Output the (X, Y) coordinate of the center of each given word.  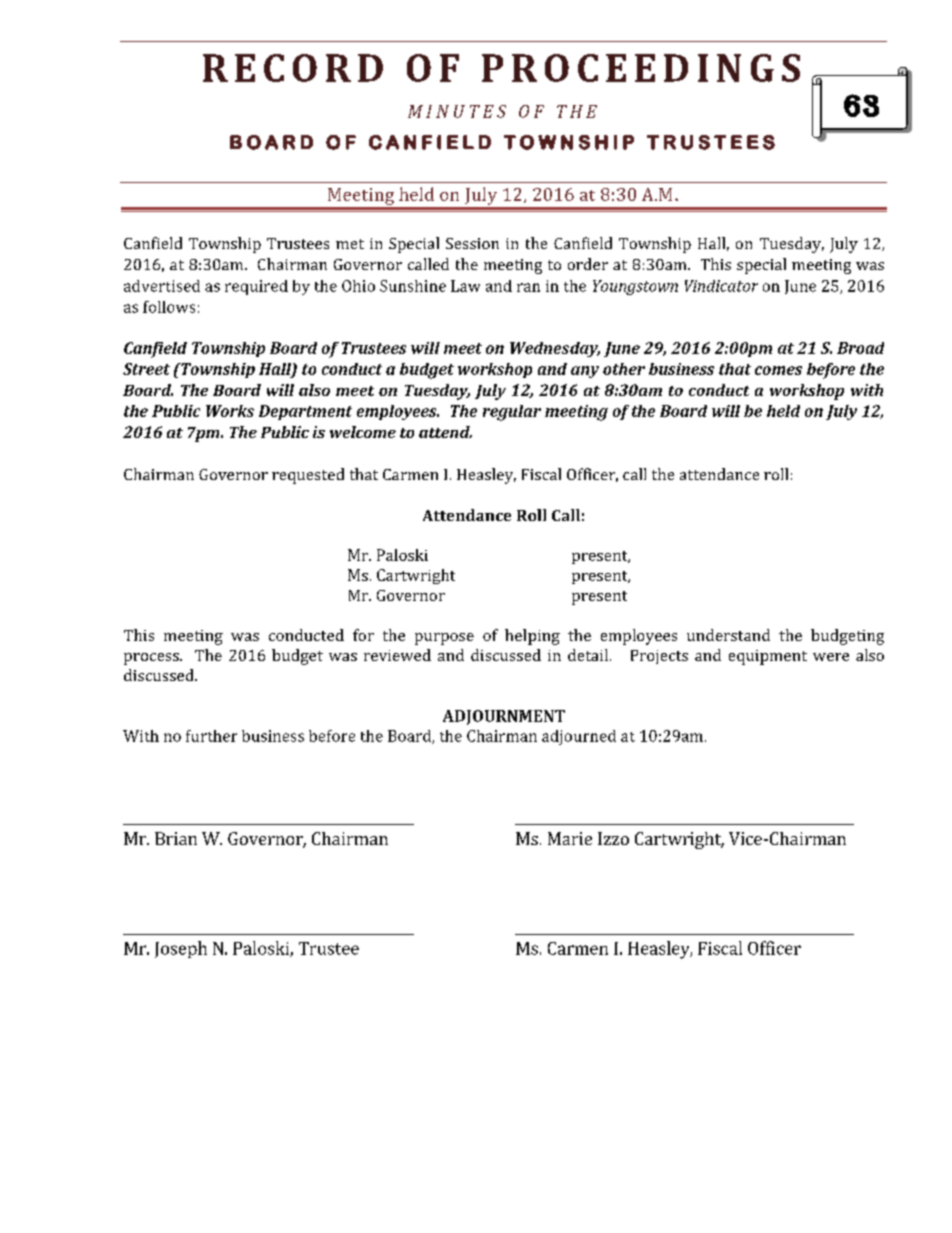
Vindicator (721, 286)
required (256, 287)
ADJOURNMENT (504, 717)
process (152, 659)
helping (532, 637)
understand (728, 635)
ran (528, 287)
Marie (570, 838)
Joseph (181, 949)
